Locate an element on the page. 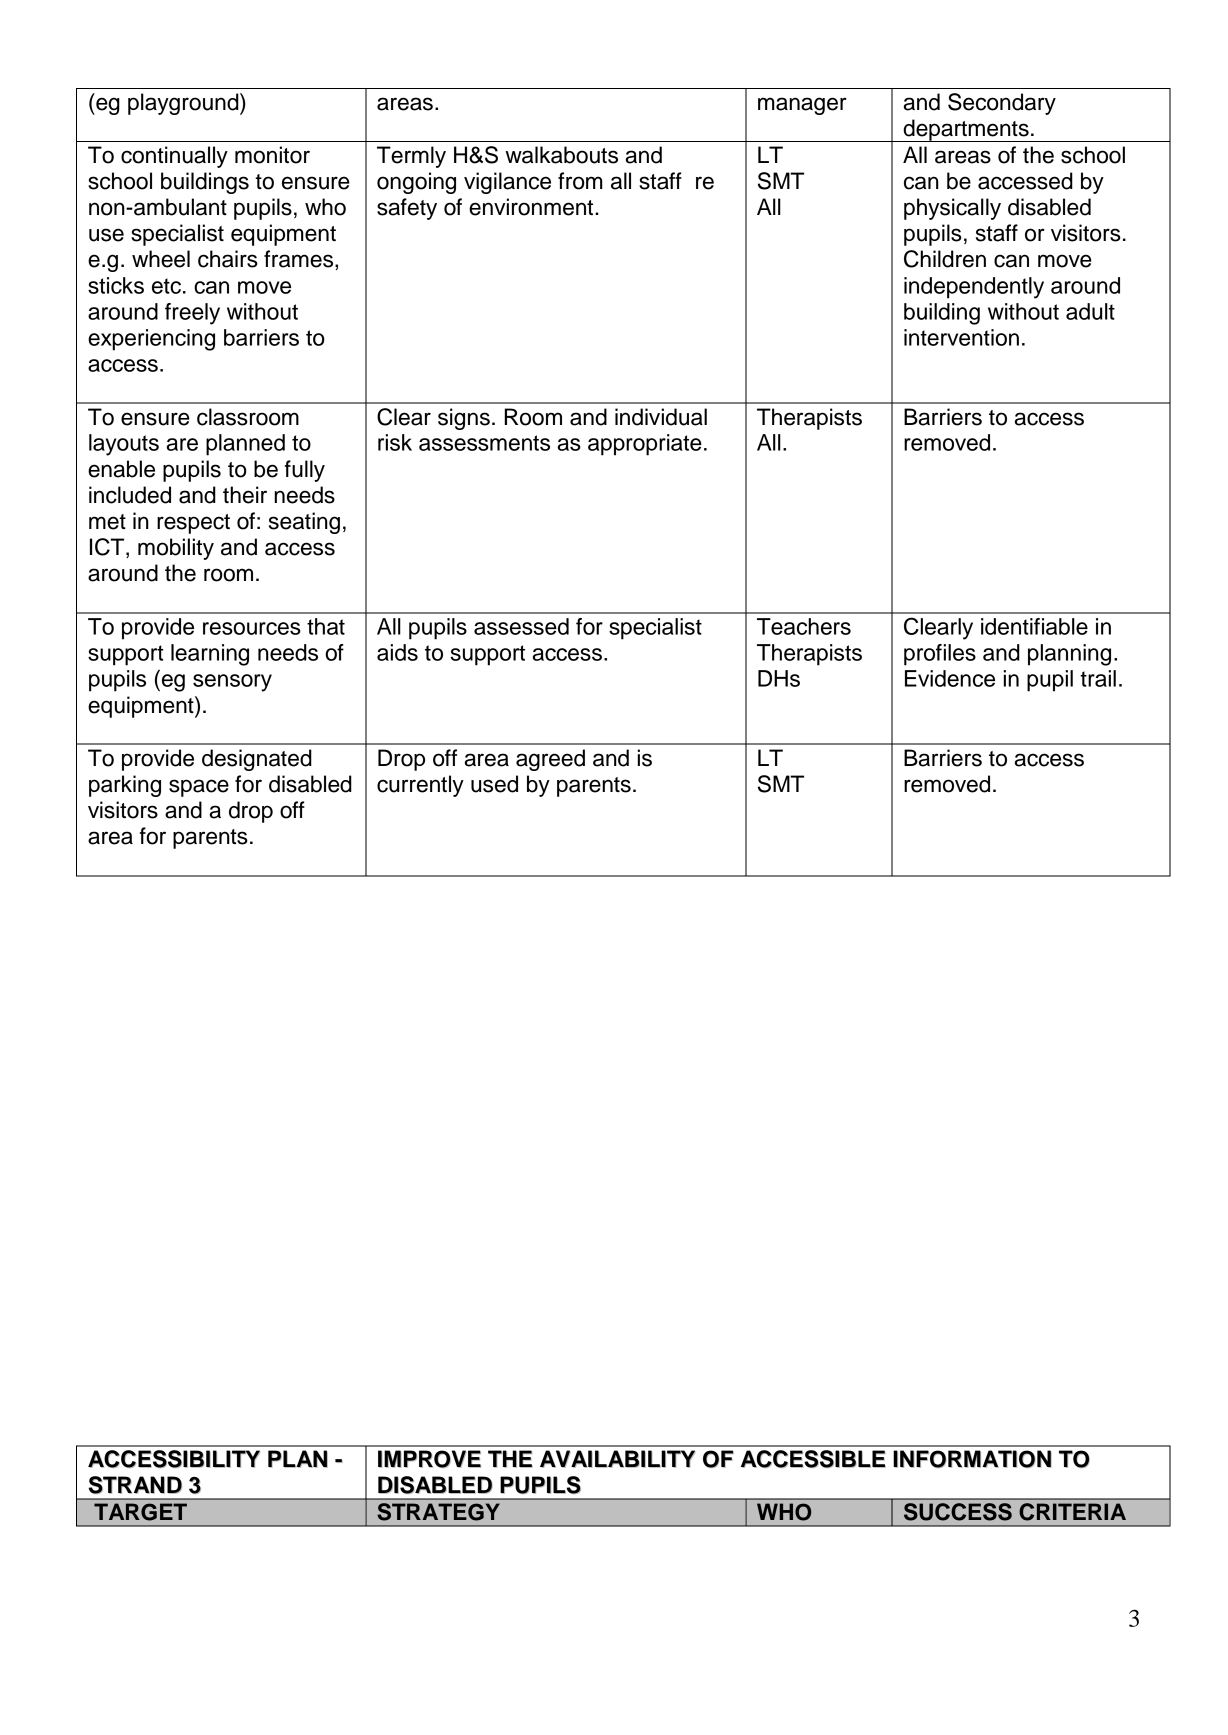  space is located at coordinates (199, 788).
